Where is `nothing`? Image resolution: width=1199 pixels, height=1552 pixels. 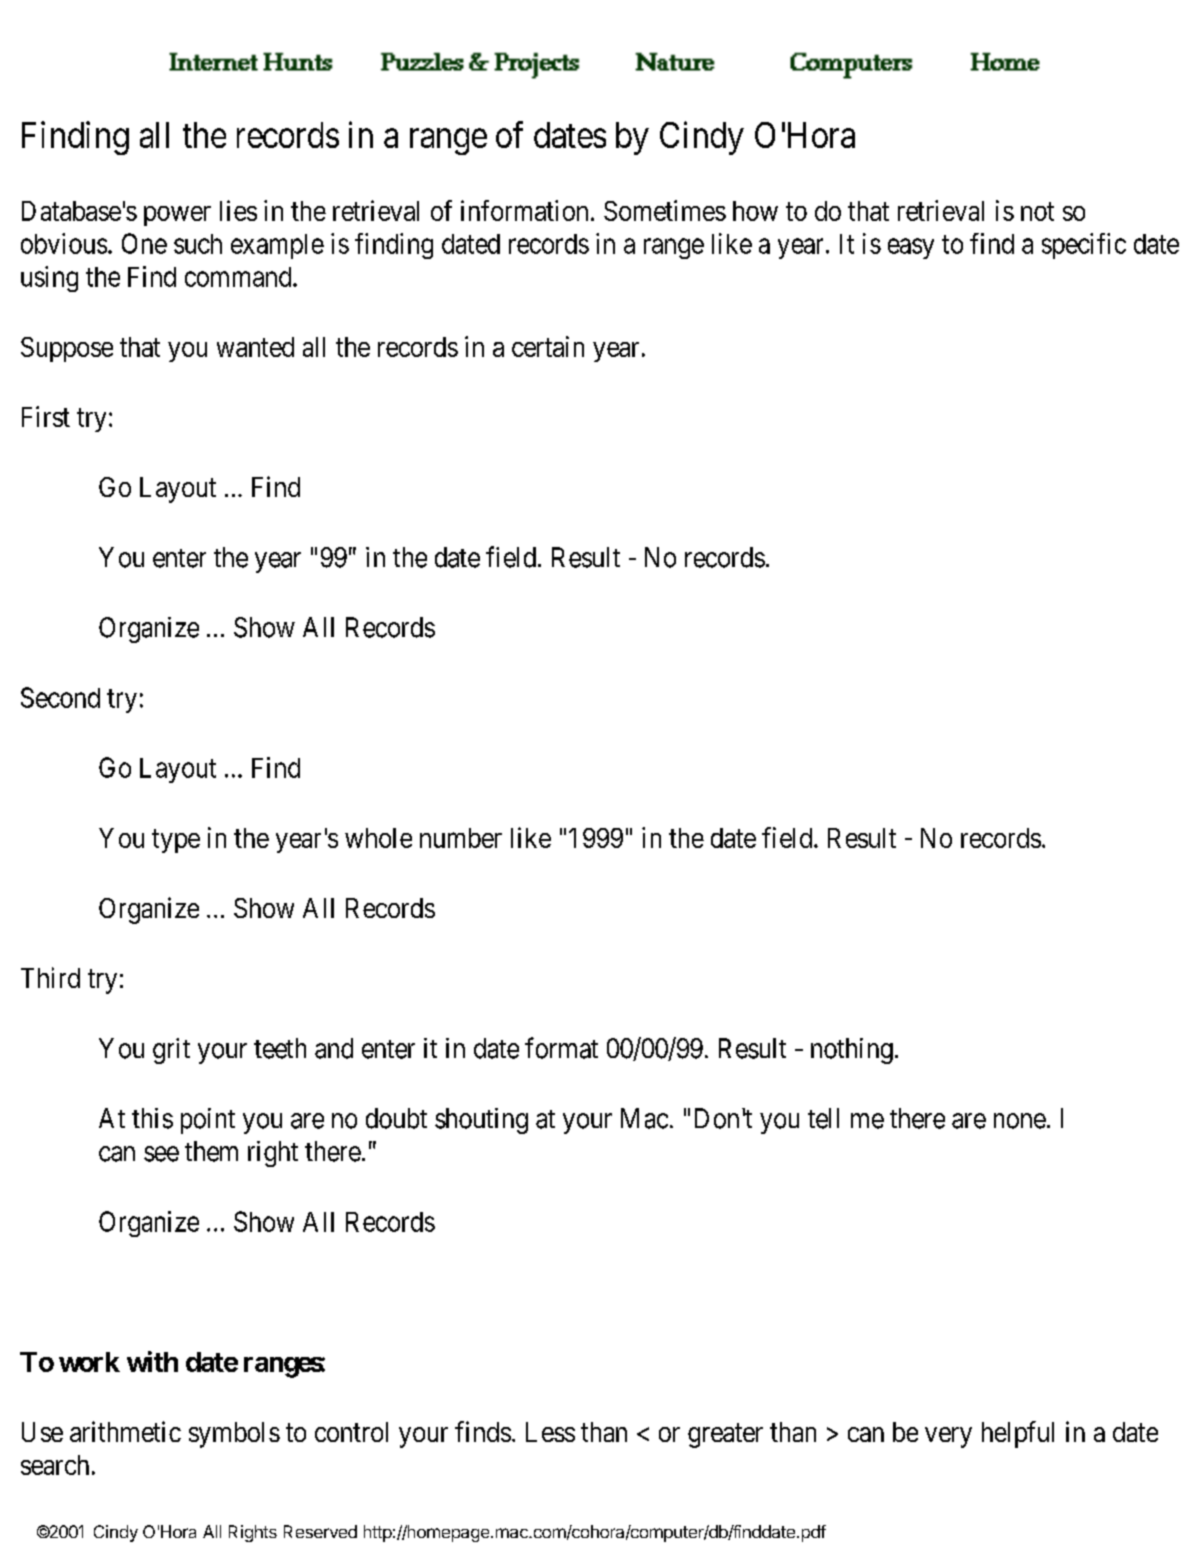 nothing is located at coordinates (852, 1051).
